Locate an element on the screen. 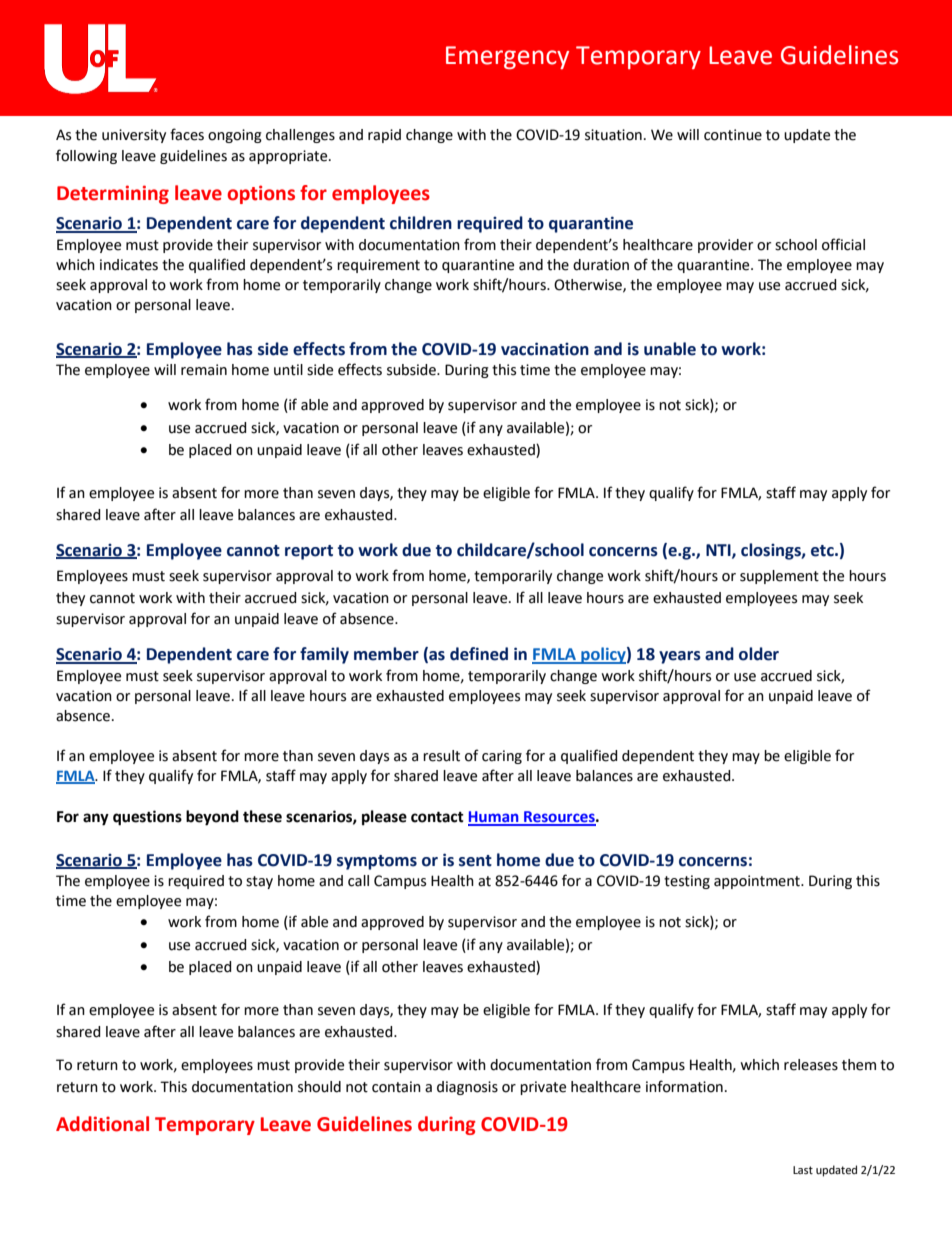 The height and width of the screenshot is (1233, 952). vaccination is located at coordinates (545, 349).
